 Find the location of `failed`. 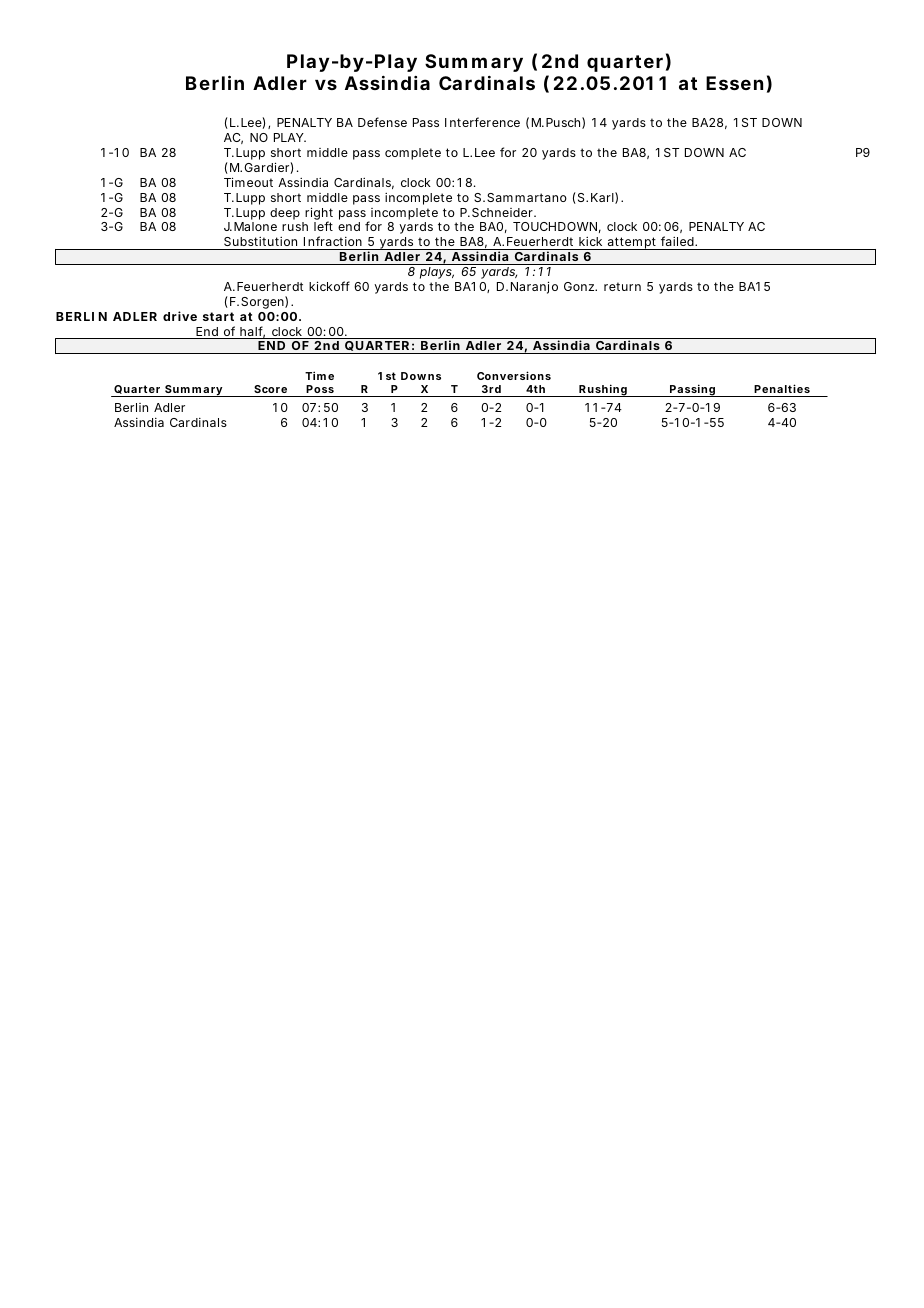

failed is located at coordinates (678, 241).
